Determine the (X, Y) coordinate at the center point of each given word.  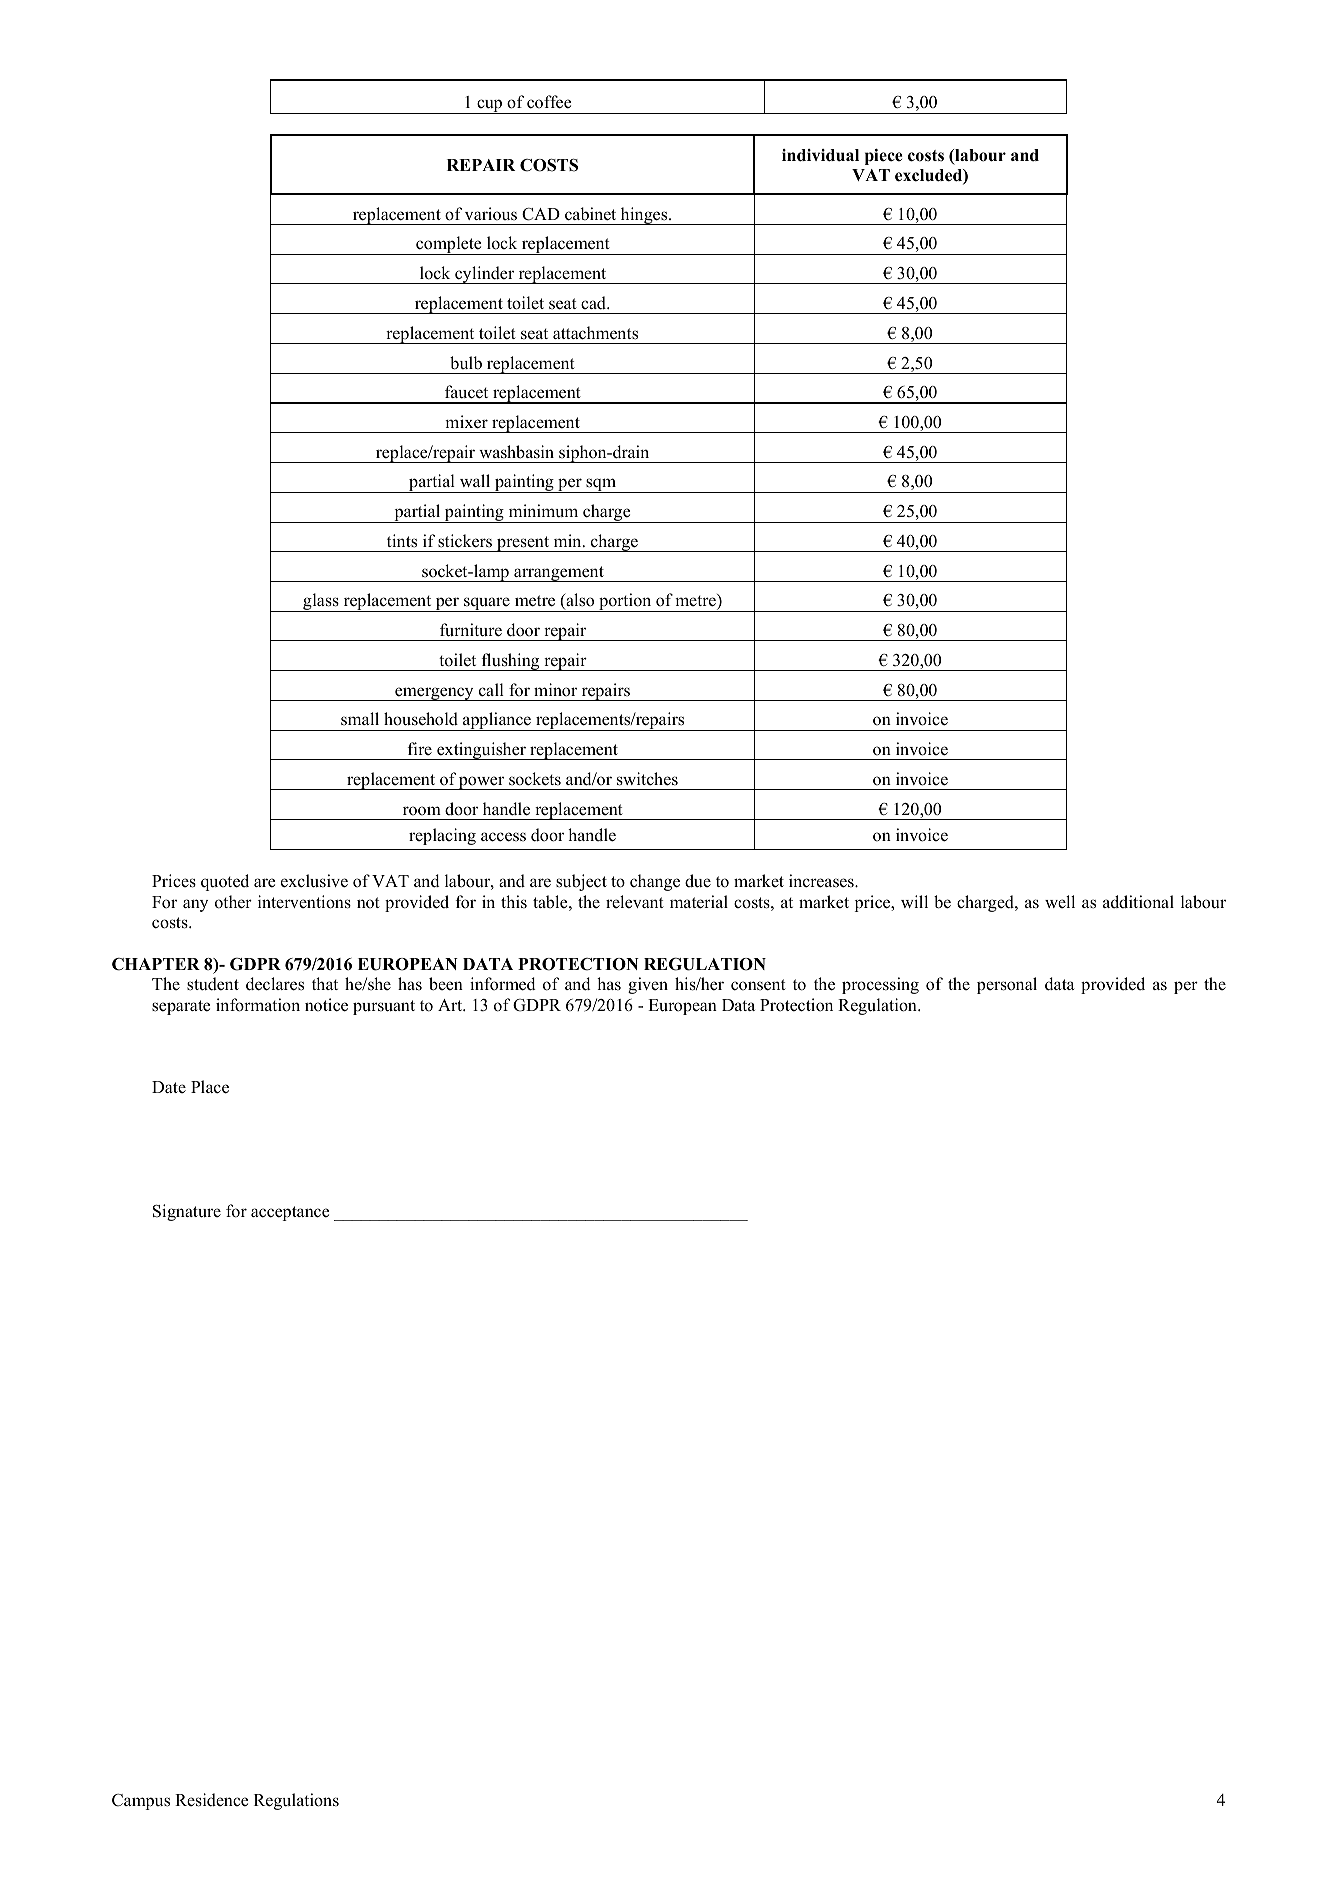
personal (1007, 985)
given (648, 985)
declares (275, 984)
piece (883, 157)
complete (449, 245)
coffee (549, 102)
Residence (211, 1800)
